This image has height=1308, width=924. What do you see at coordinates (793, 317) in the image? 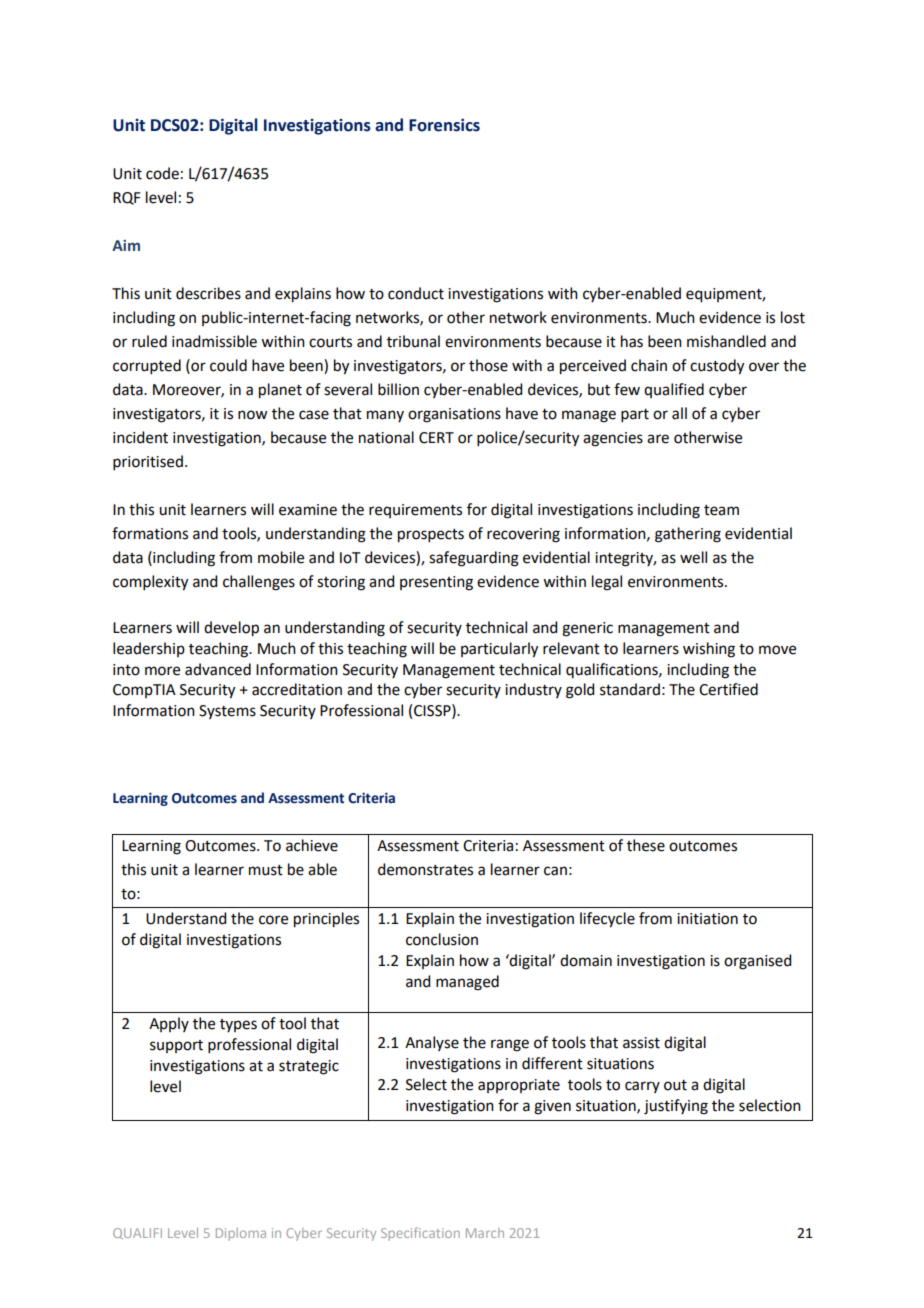
I see `lost` at bounding box center [793, 317].
